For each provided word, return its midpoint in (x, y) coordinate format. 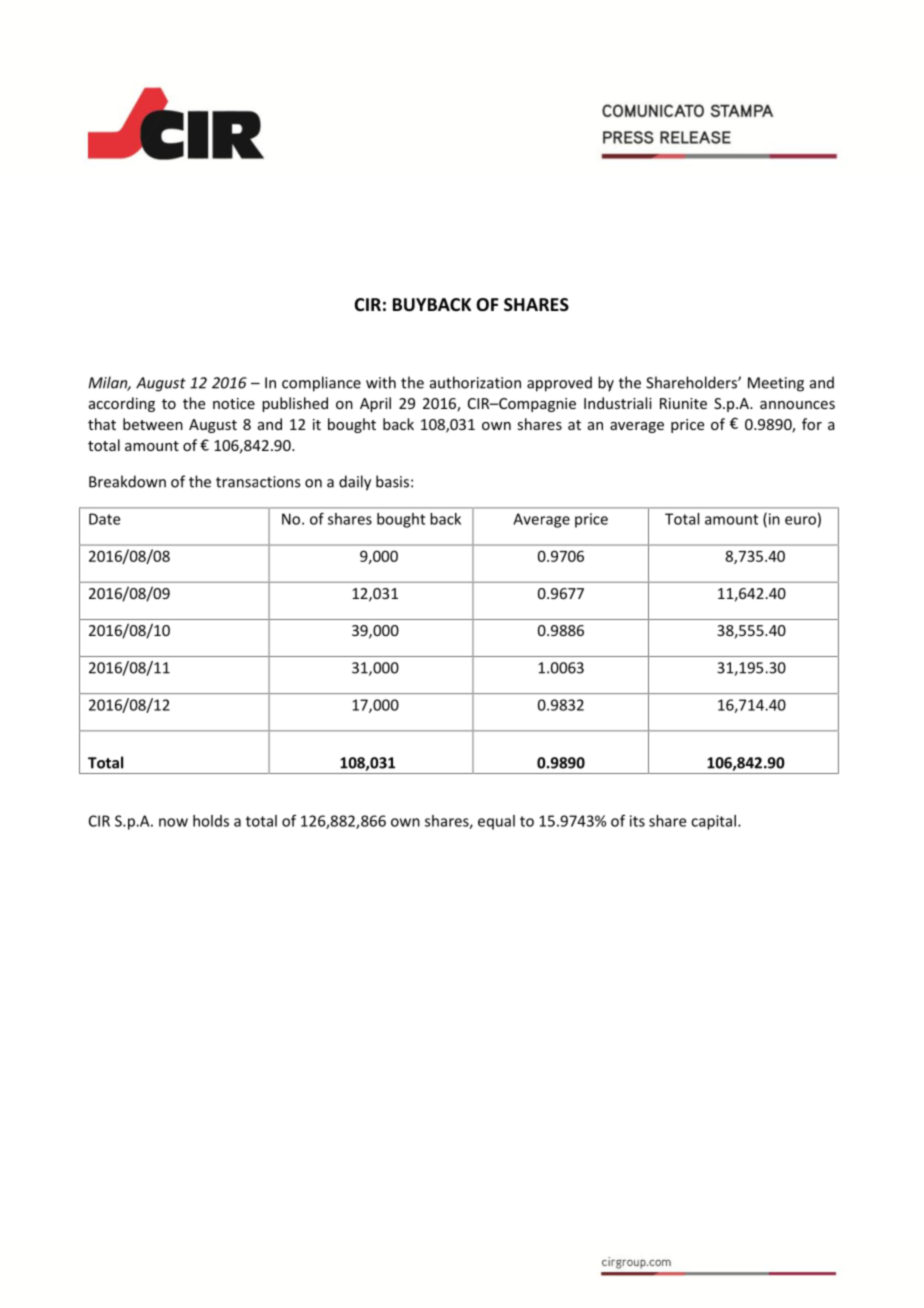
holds (211, 821)
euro (800, 520)
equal (496, 822)
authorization (475, 382)
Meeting (776, 384)
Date (104, 519)
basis (392, 481)
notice (234, 403)
